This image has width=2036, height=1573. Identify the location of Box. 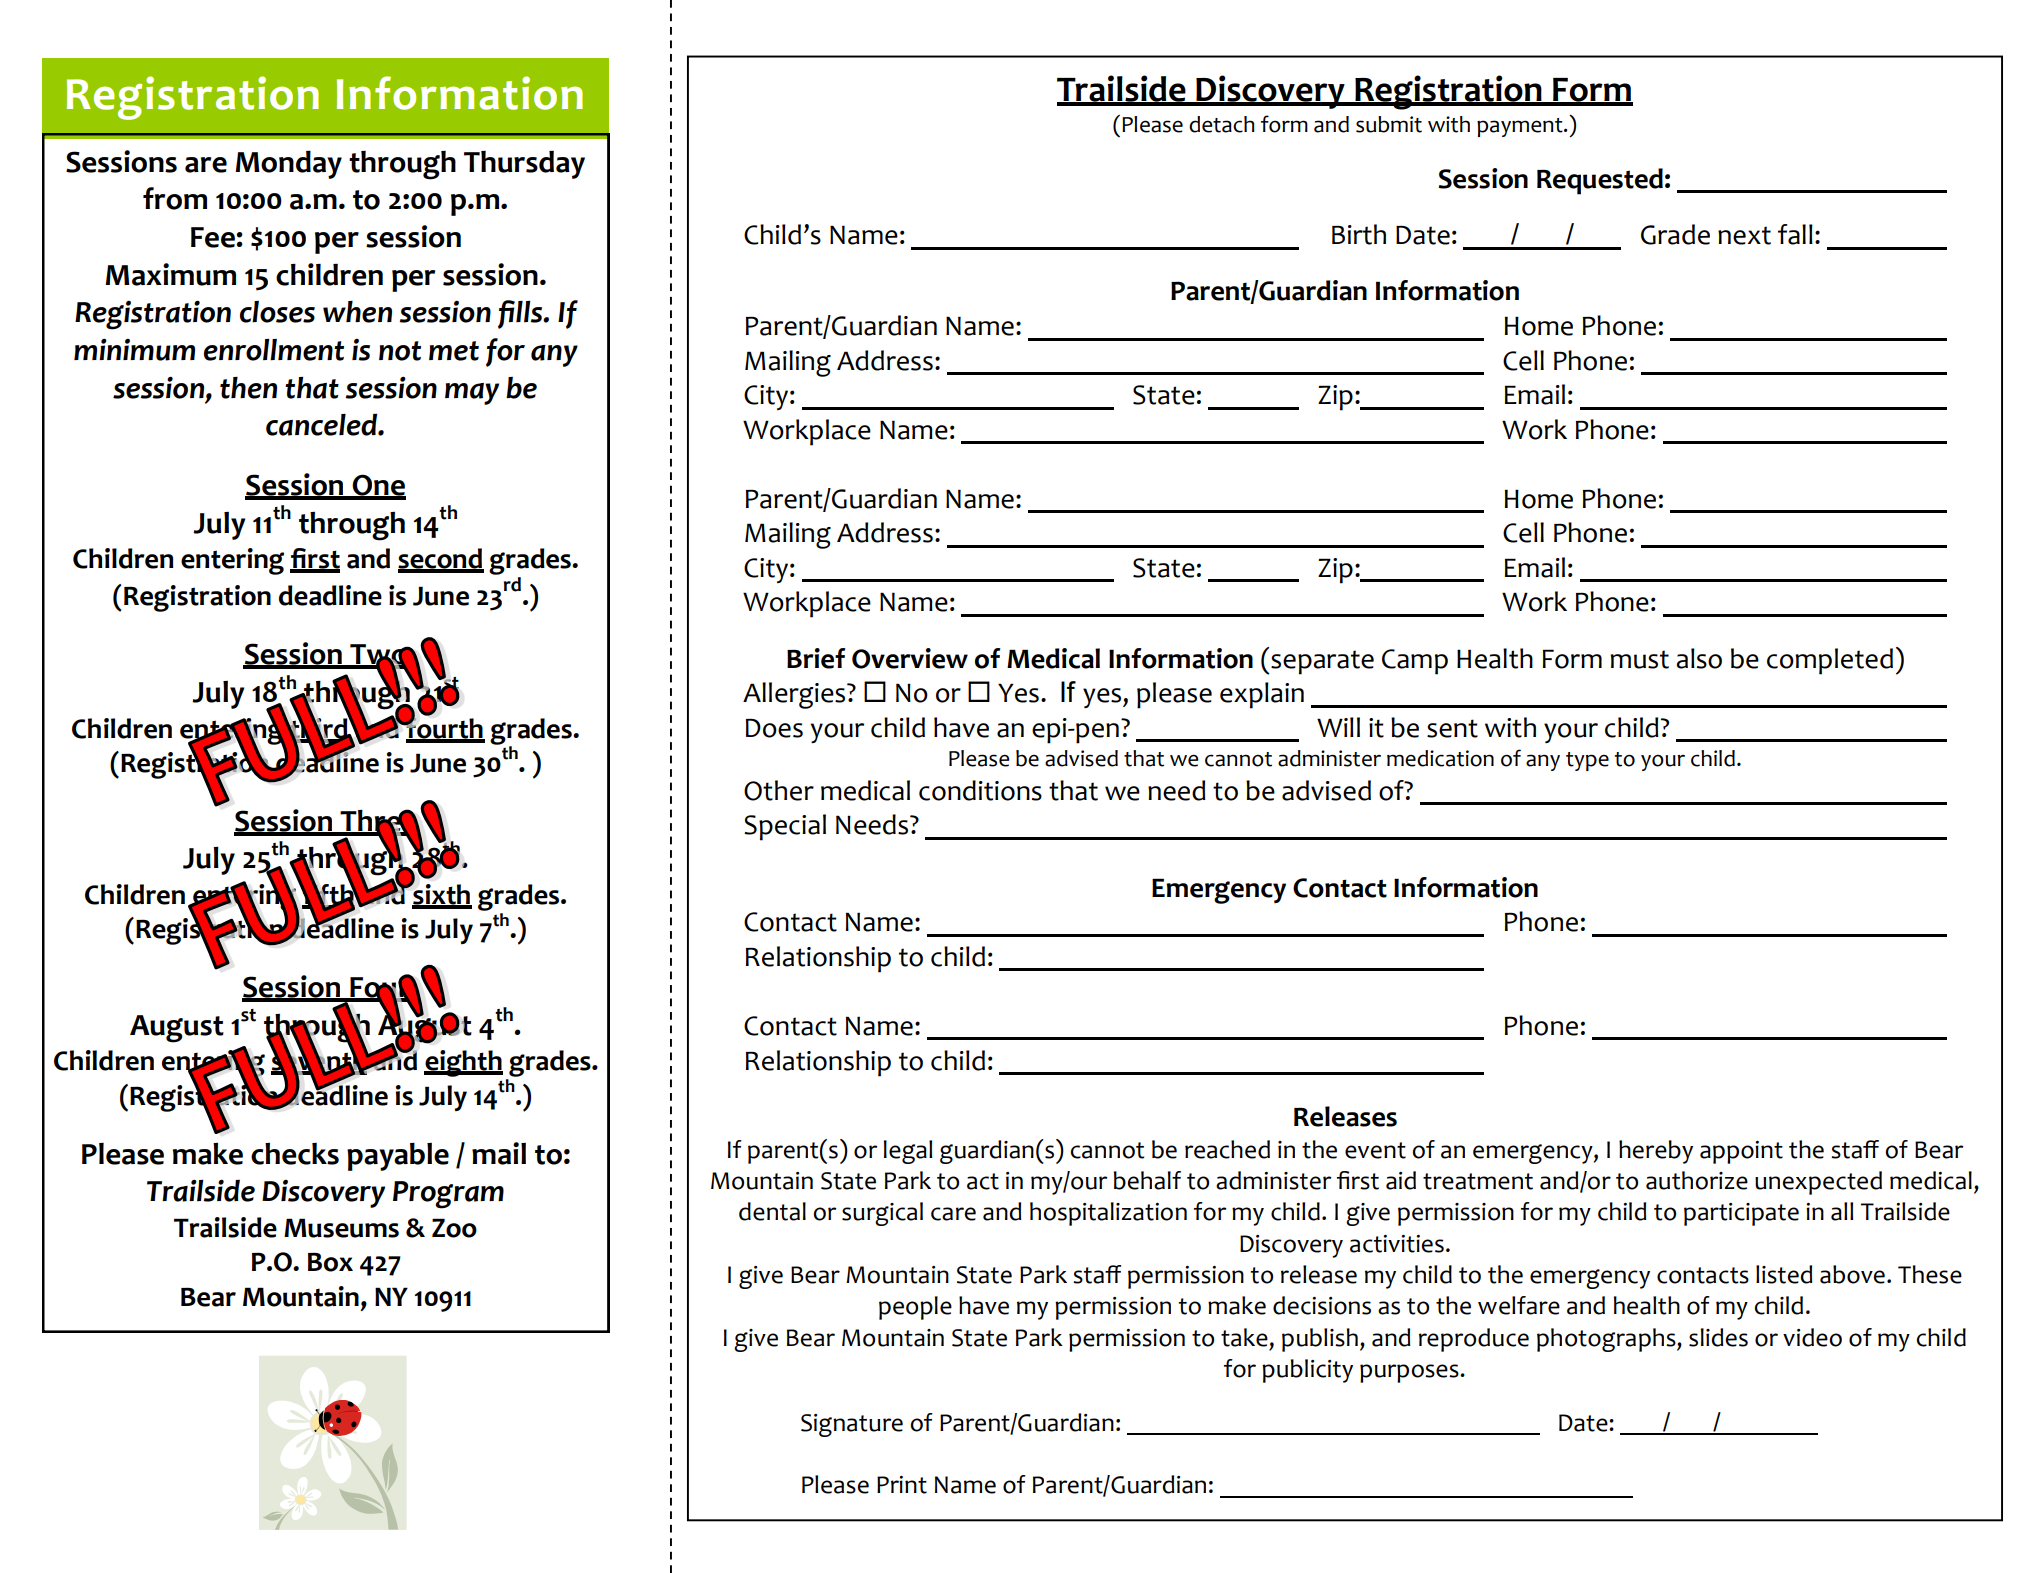
(330, 1262).
